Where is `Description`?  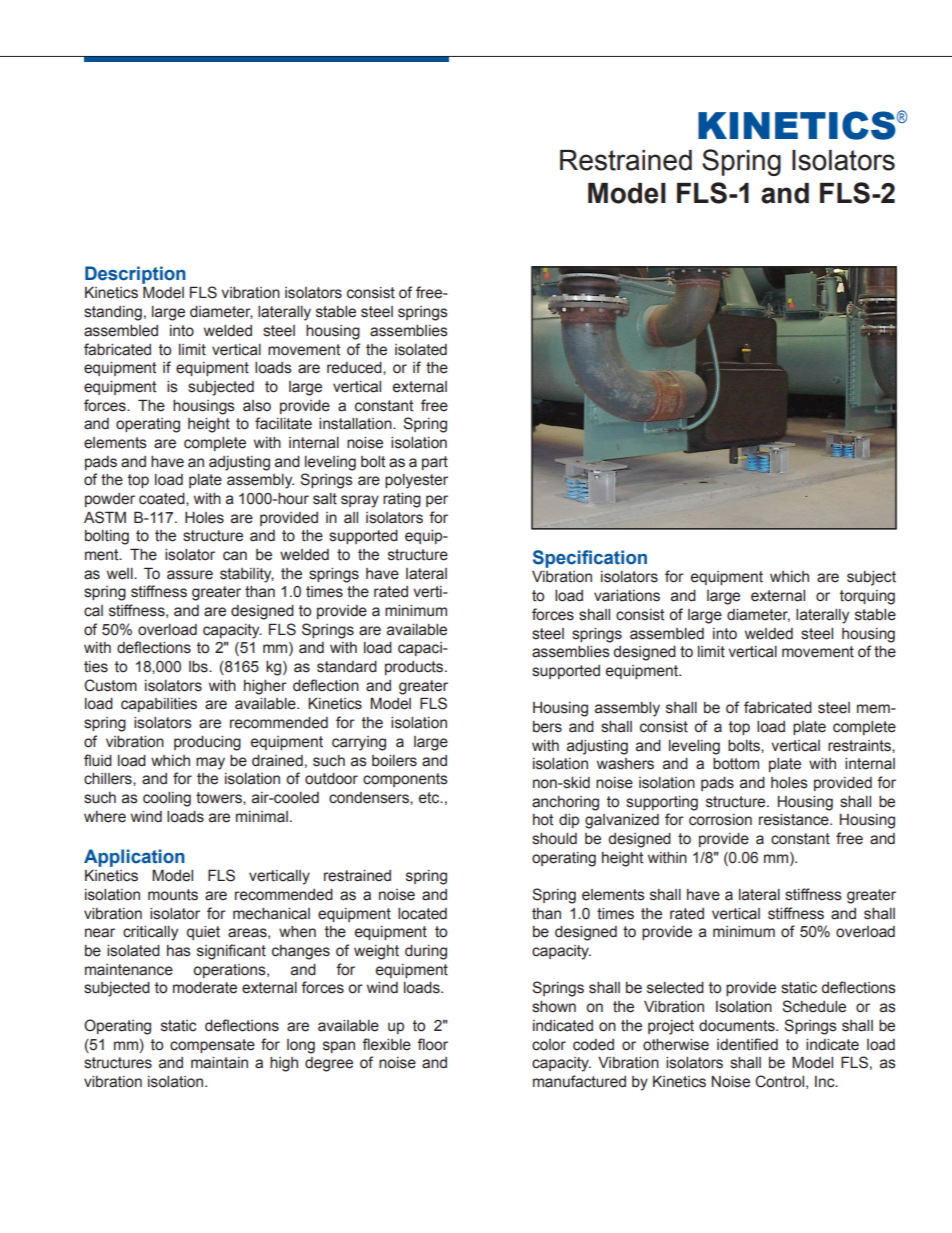 Description is located at coordinates (135, 275).
